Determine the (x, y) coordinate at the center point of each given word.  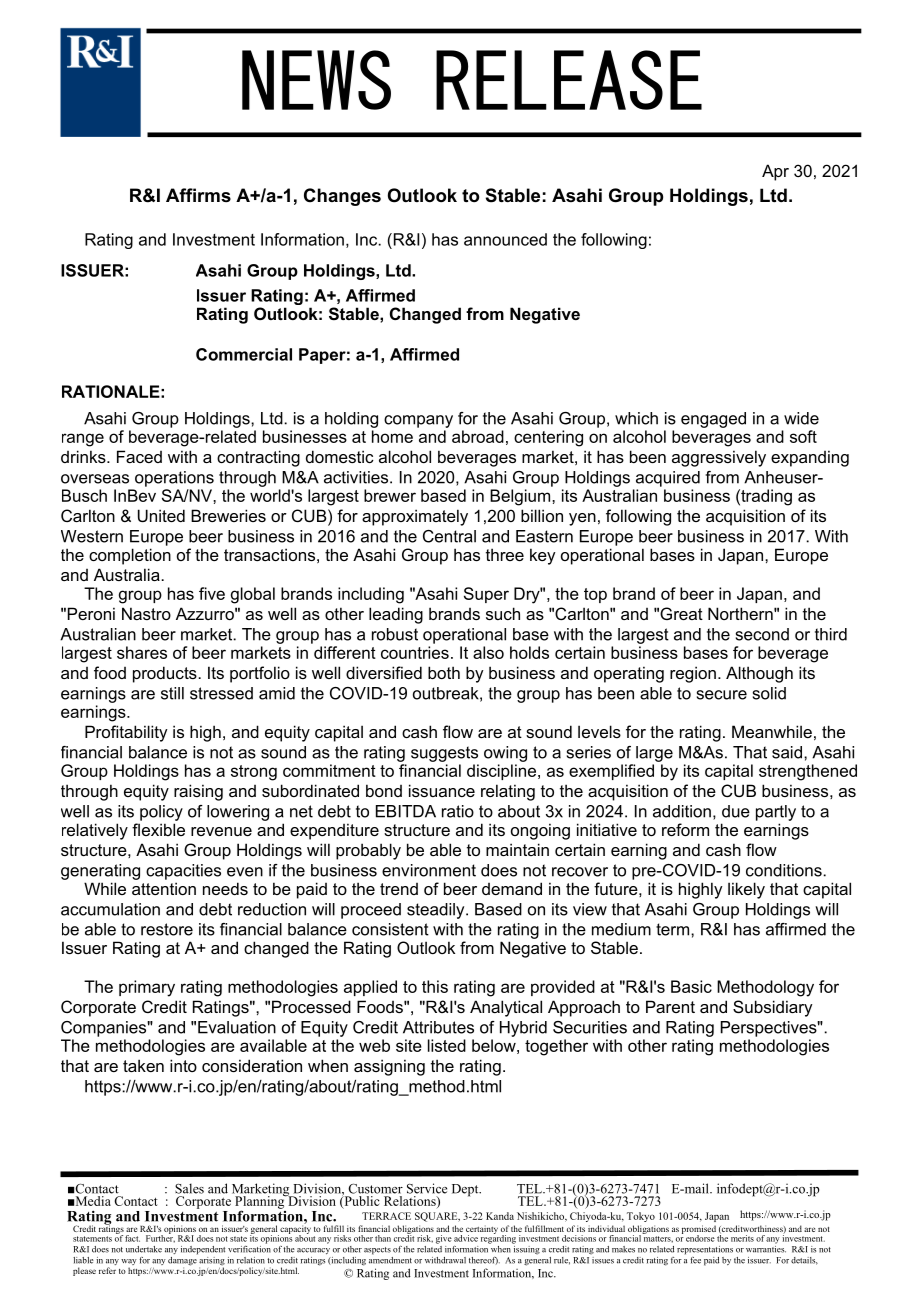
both (444, 672)
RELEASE (569, 80)
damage (183, 1261)
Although (759, 674)
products (166, 674)
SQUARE (437, 1217)
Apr (775, 172)
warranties (766, 1248)
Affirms (198, 195)
